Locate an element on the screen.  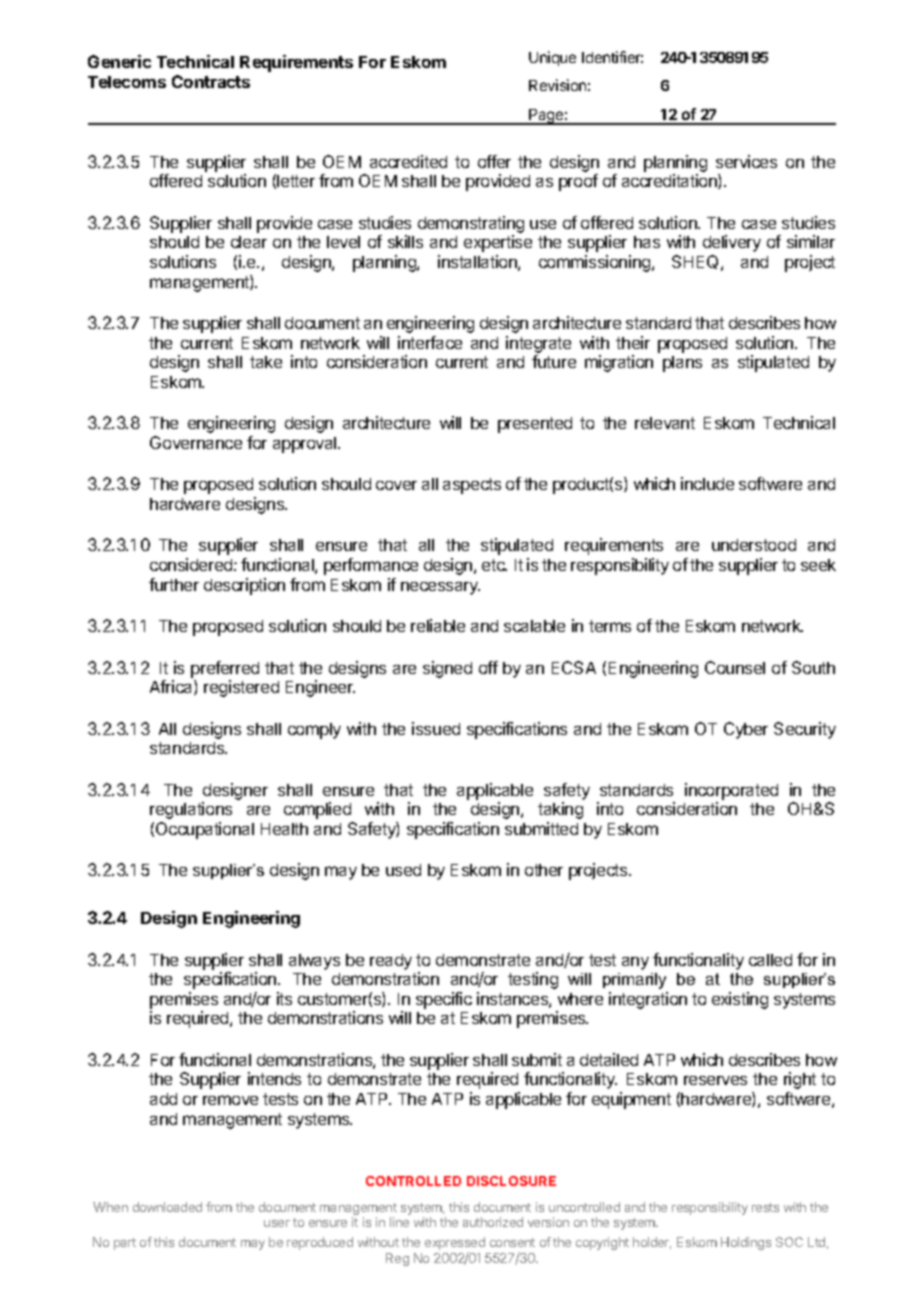
Contracts is located at coordinates (211, 81).
